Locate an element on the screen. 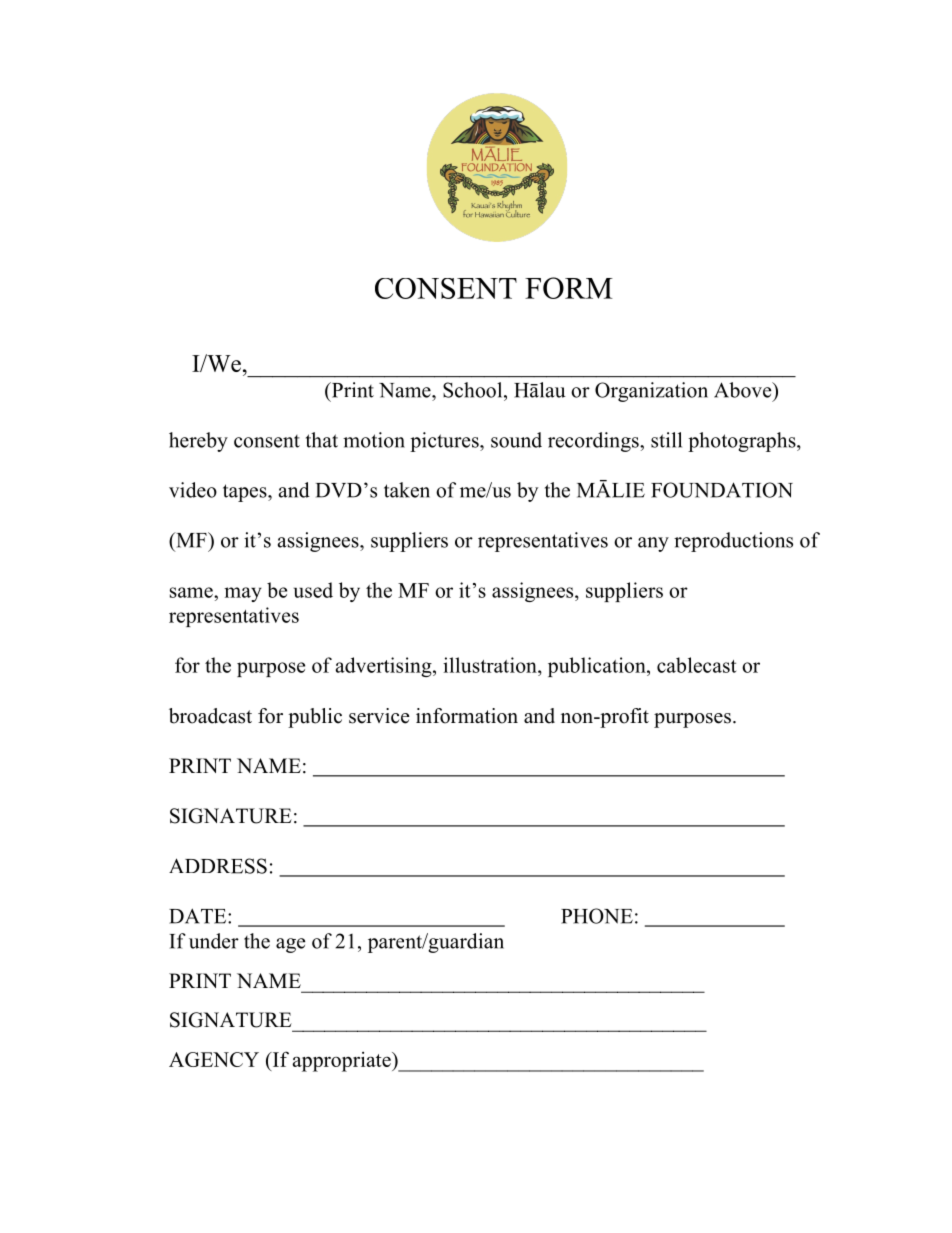 The height and width of the screenshot is (1233, 952). PHONE is located at coordinates (597, 916).
